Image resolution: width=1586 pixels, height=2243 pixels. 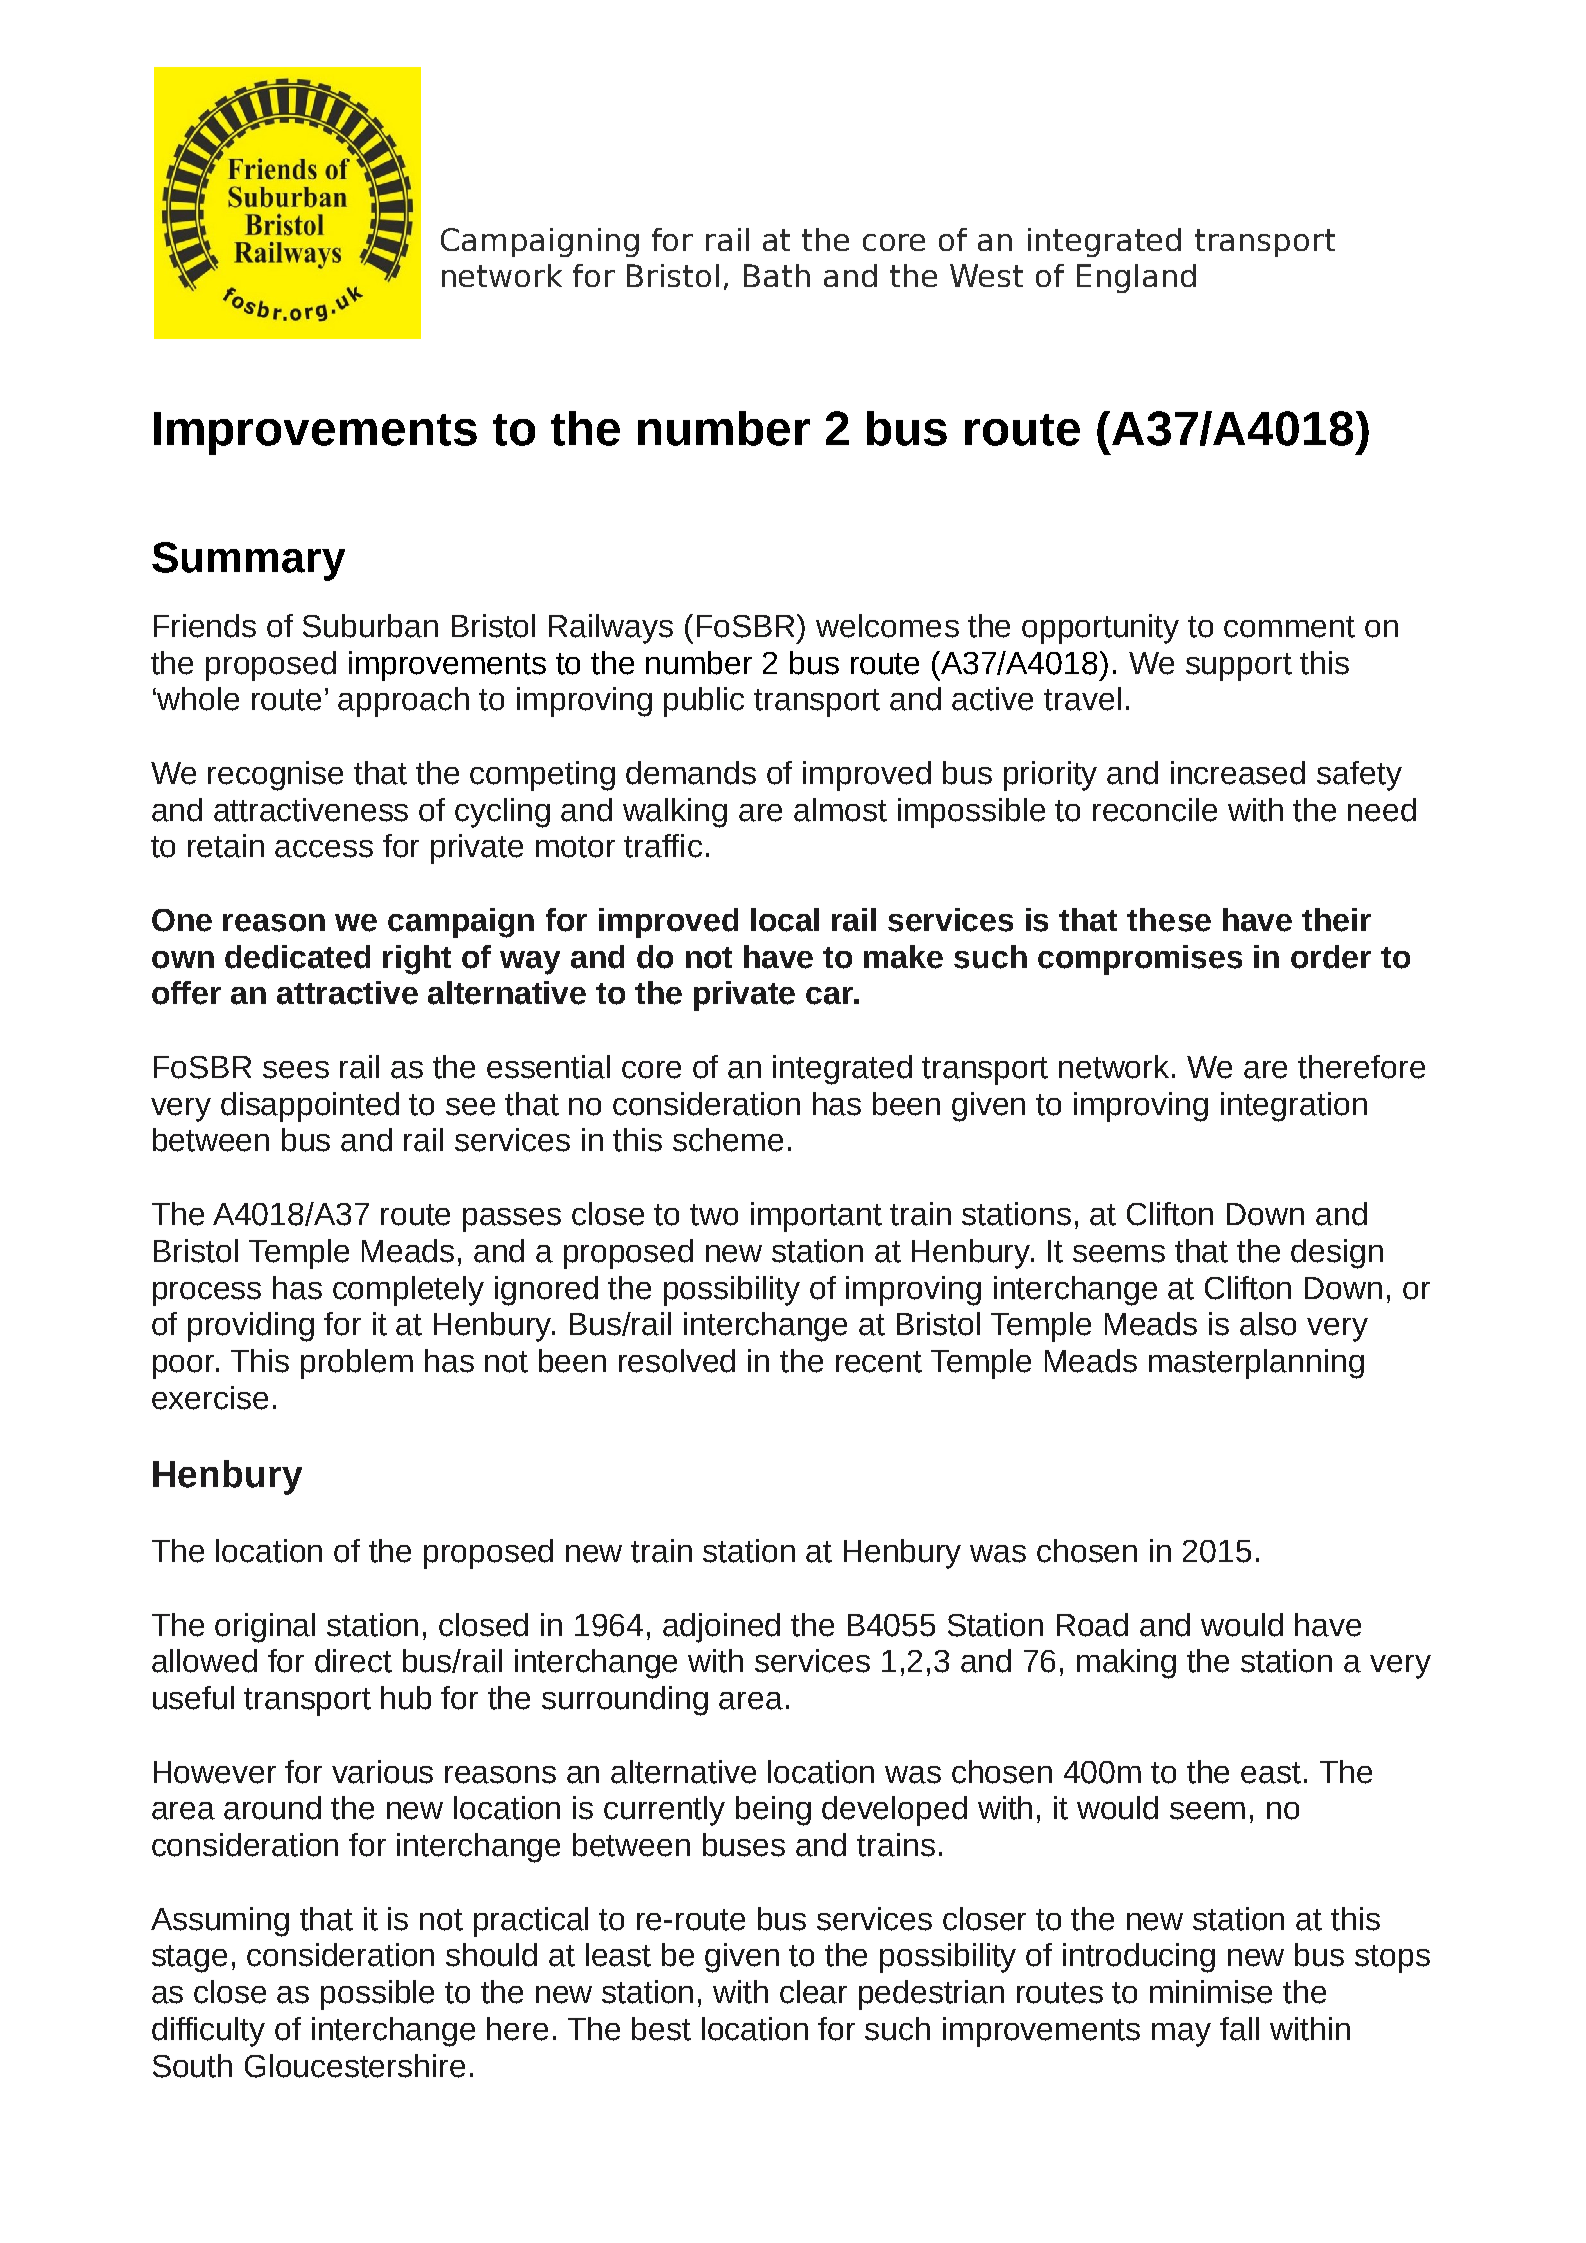 What do you see at coordinates (1239, 667) in the page?
I see `support` at bounding box center [1239, 667].
